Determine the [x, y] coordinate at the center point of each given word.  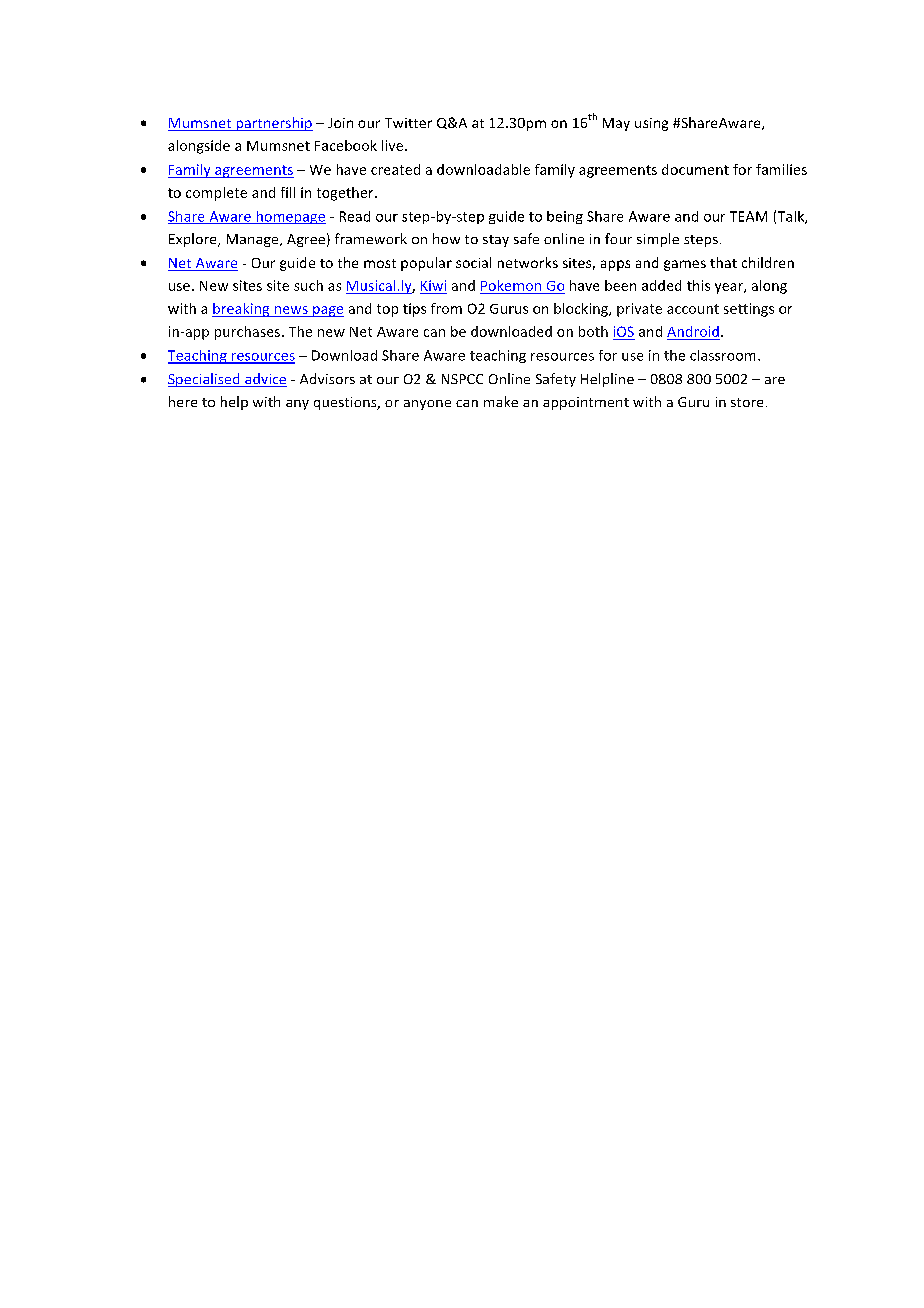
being [565, 217]
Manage [254, 240]
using [651, 124]
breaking [242, 310]
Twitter [408, 123]
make [501, 401]
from [446, 308]
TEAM [748, 216]
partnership [273, 124]
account [693, 309]
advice [265, 380]
